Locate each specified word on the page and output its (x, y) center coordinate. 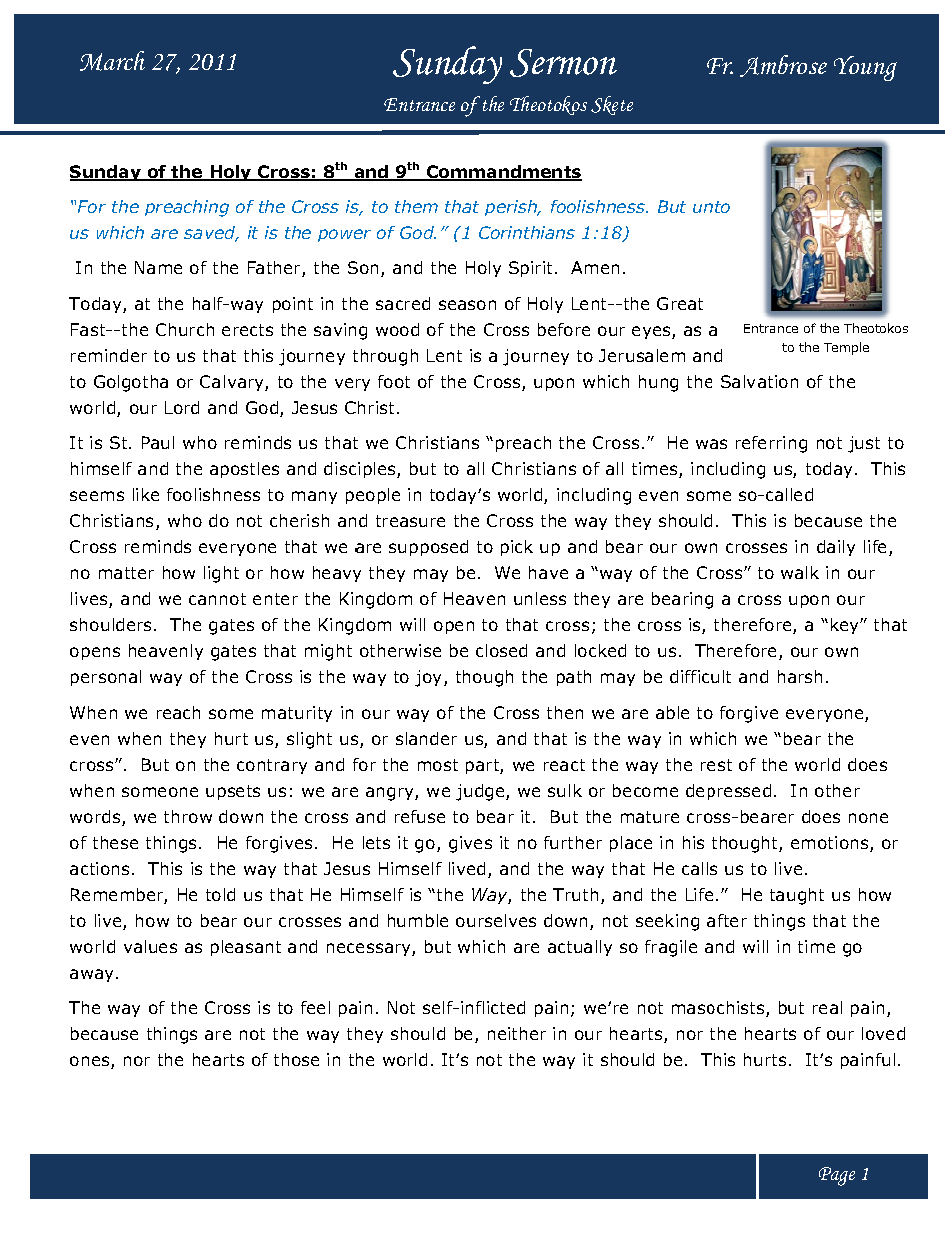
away (93, 975)
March (112, 61)
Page (837, 1176)
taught (797, 896)
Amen (595, 267)
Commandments (503, 173)
